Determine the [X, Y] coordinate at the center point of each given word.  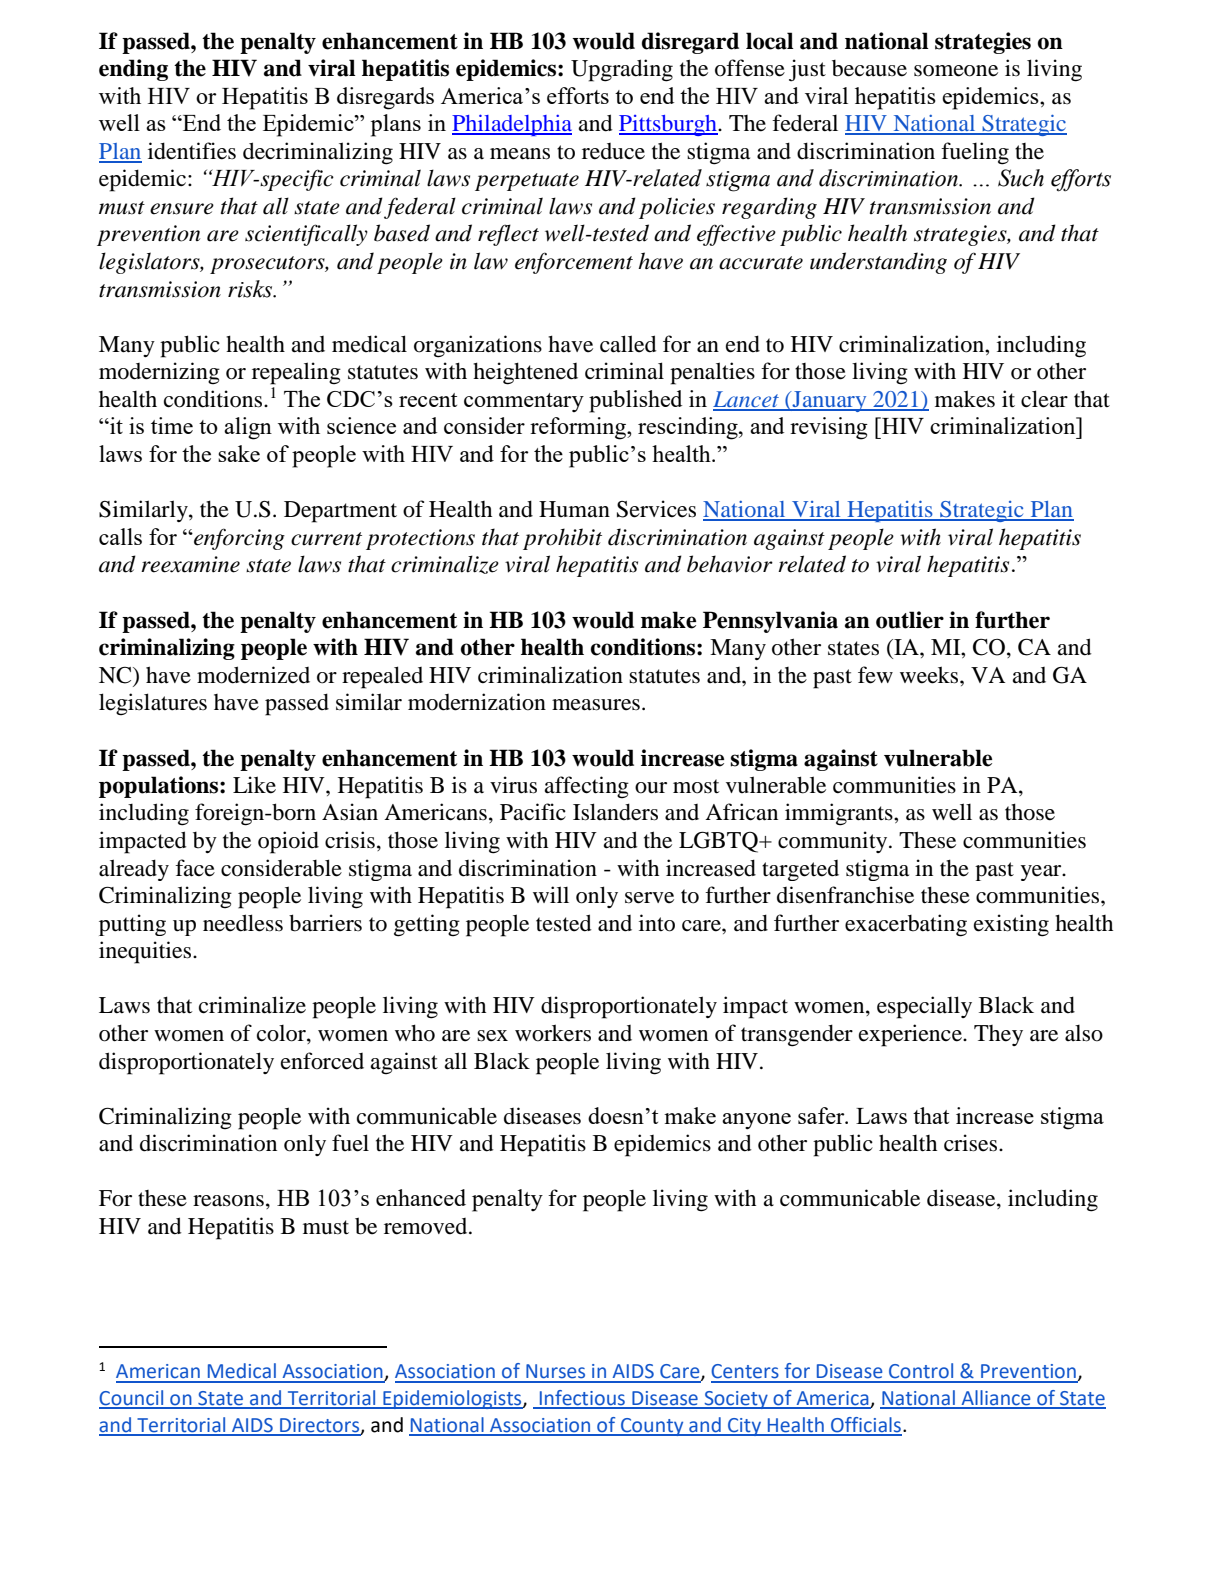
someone [956, 71]
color [282, 1034]
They [998, 1035]
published [635, 401]
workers [553, 1033]
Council [132, 1399]
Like [254, 785]
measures [596, 705]
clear [1044, 399]
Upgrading [622, 70]
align [248, 428]
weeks [930, 675]
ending [133, 70]
